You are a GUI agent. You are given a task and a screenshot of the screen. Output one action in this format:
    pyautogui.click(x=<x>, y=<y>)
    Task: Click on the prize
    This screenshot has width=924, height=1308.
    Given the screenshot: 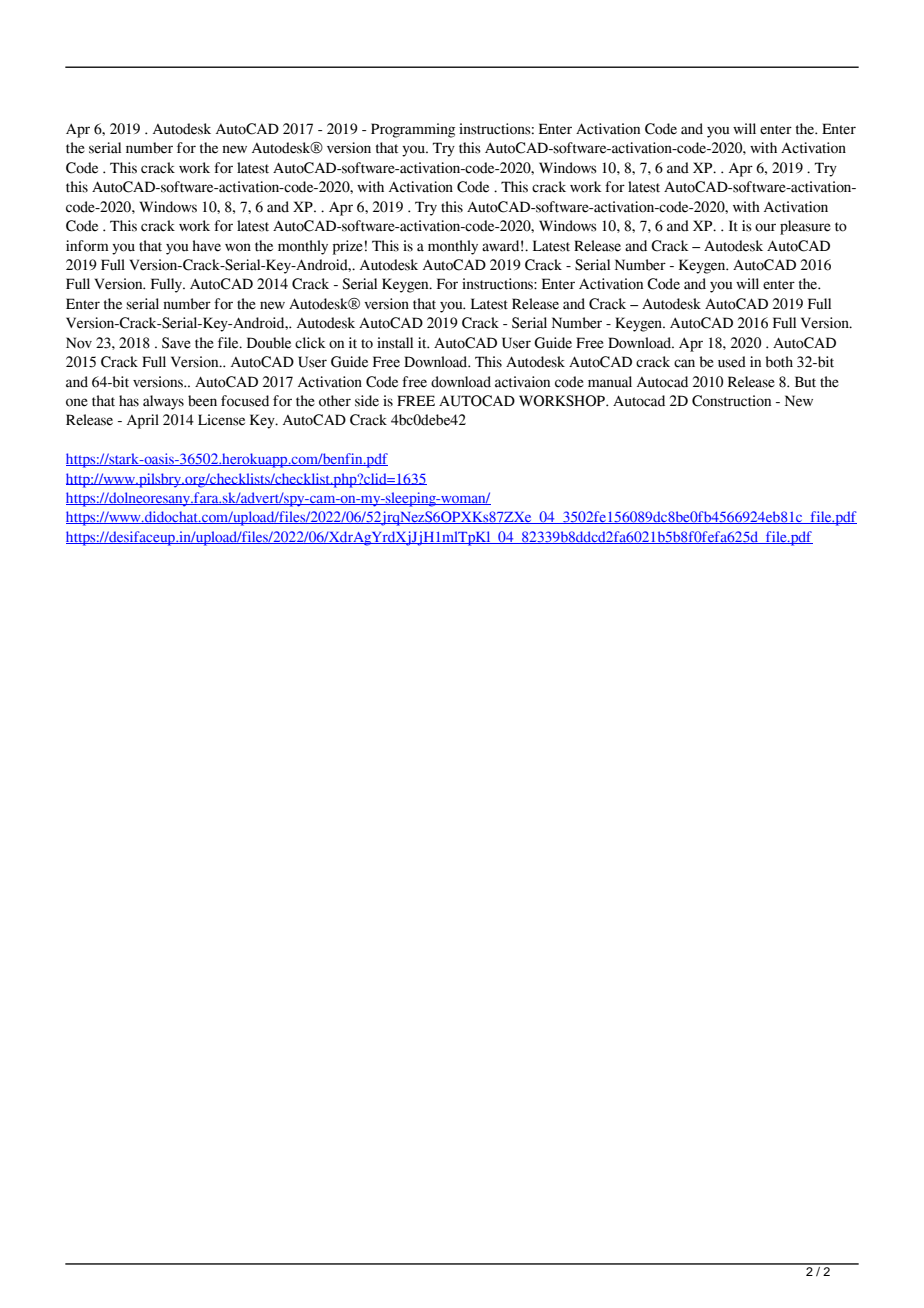 What is the action you would take?
    pyautogui.click(x=348, y=247)
